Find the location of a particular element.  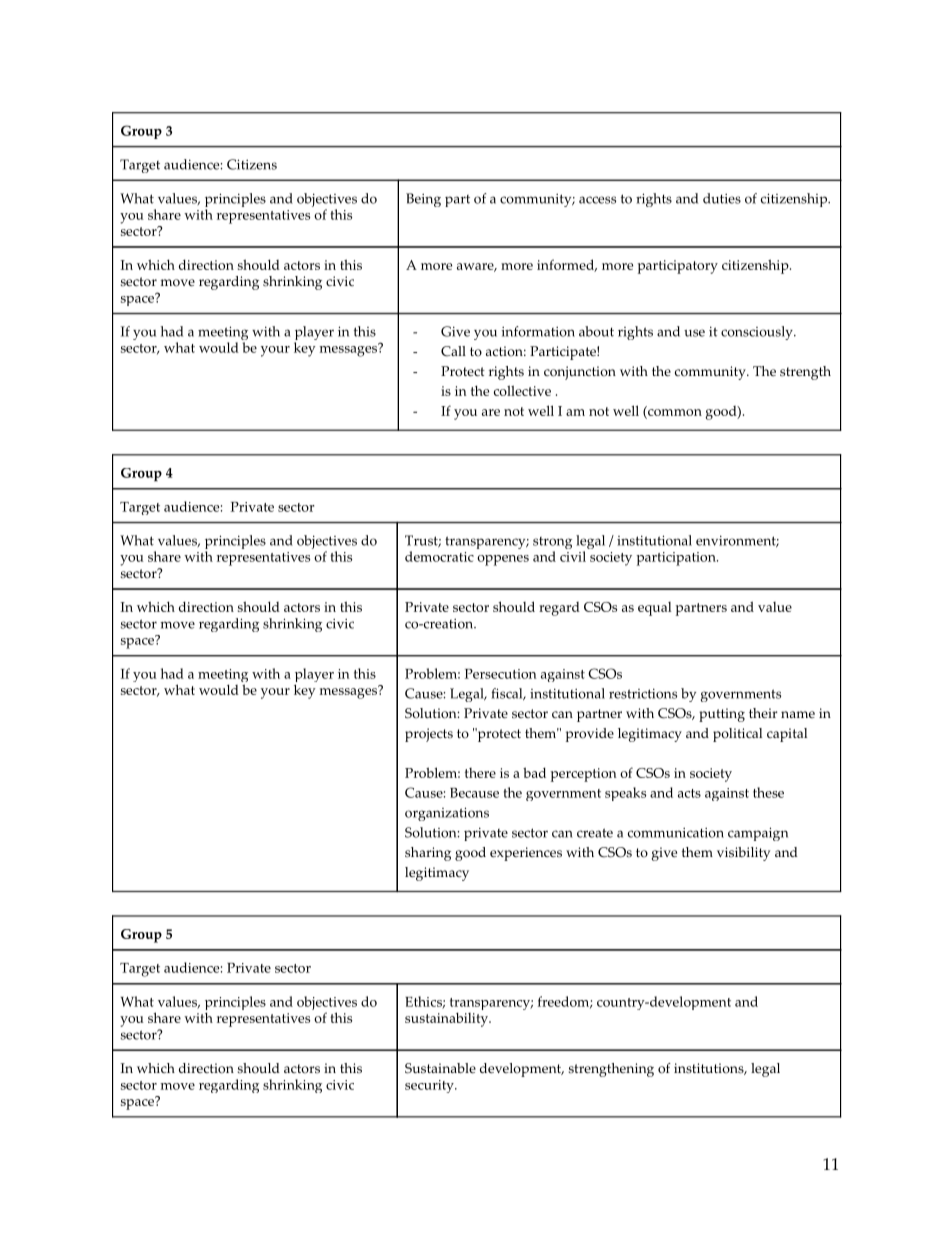

Sustainable is located at coordinates (440, 1068).
